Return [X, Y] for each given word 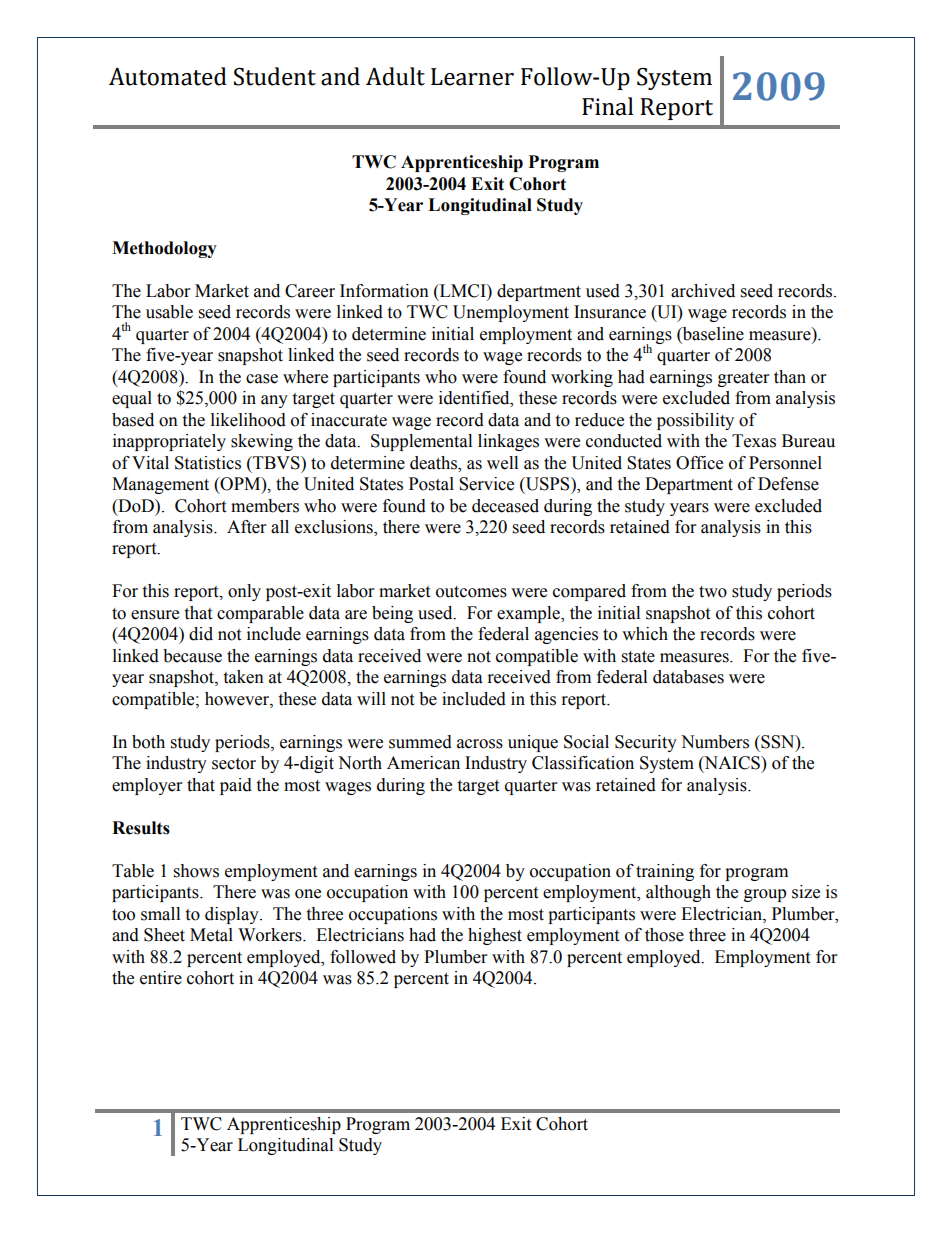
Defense [788, 484]
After [246, 527]
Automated [168, 76]
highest [495, 936]
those [664, 935]
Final [607, 106]
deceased [505, 506]
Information [384, 291]
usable [169, 312]
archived [703, 291]
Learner [472, 77]
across [480, 744]
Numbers [715, 742]
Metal [211, 935]
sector [234, 764]
